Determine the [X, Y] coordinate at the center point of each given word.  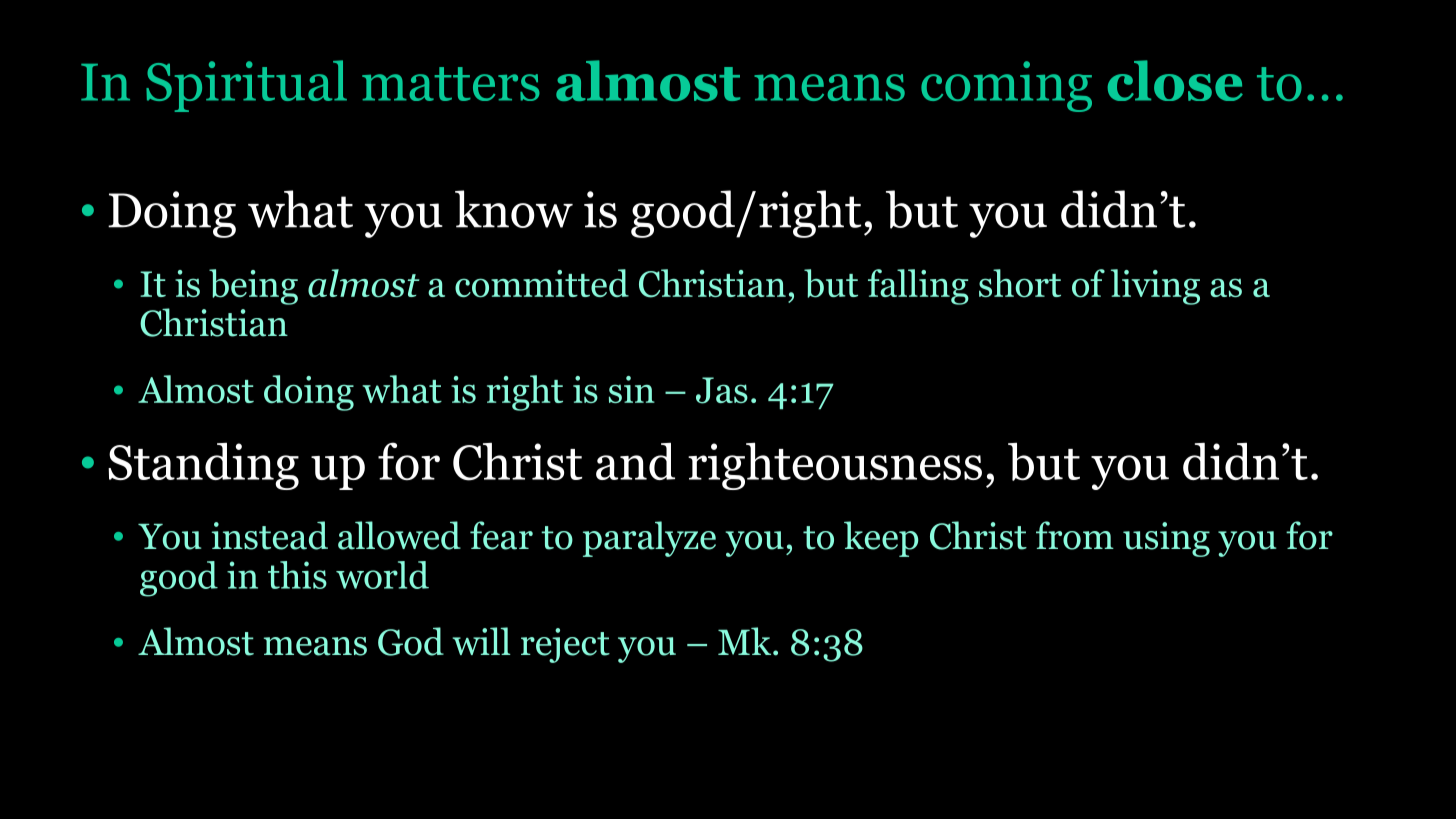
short [1020, 283]
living [1155, 287]
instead [270, 535]
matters [451, 84]
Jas [722, 390]
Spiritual [246, 86]
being [253, 287]
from [1075, 535]
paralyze [649, 539]
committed [542, 283]
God [411, 641]
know [514, 209]
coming [1006, 86]
